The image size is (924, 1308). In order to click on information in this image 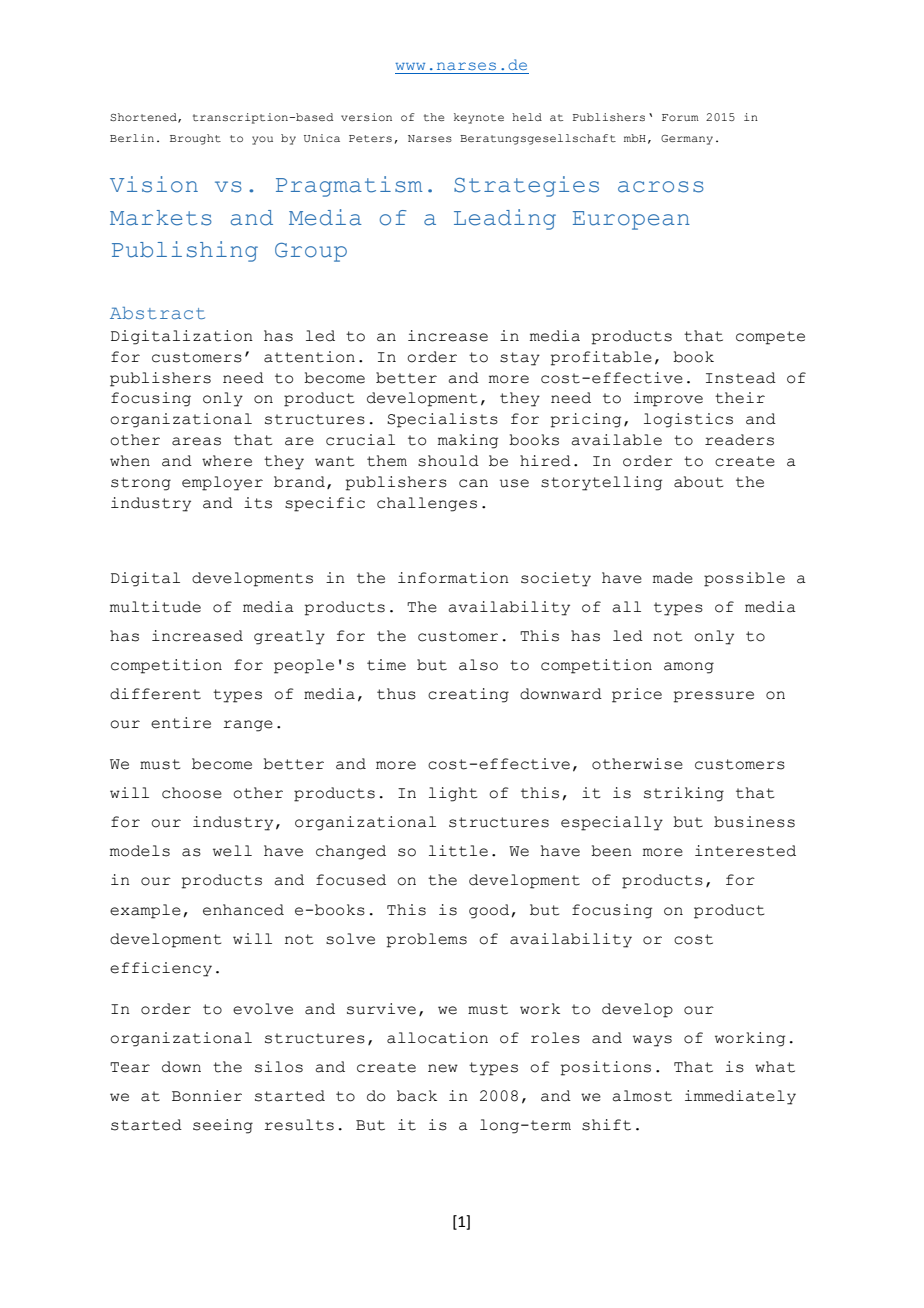, I will do `click(453, 578)`.
